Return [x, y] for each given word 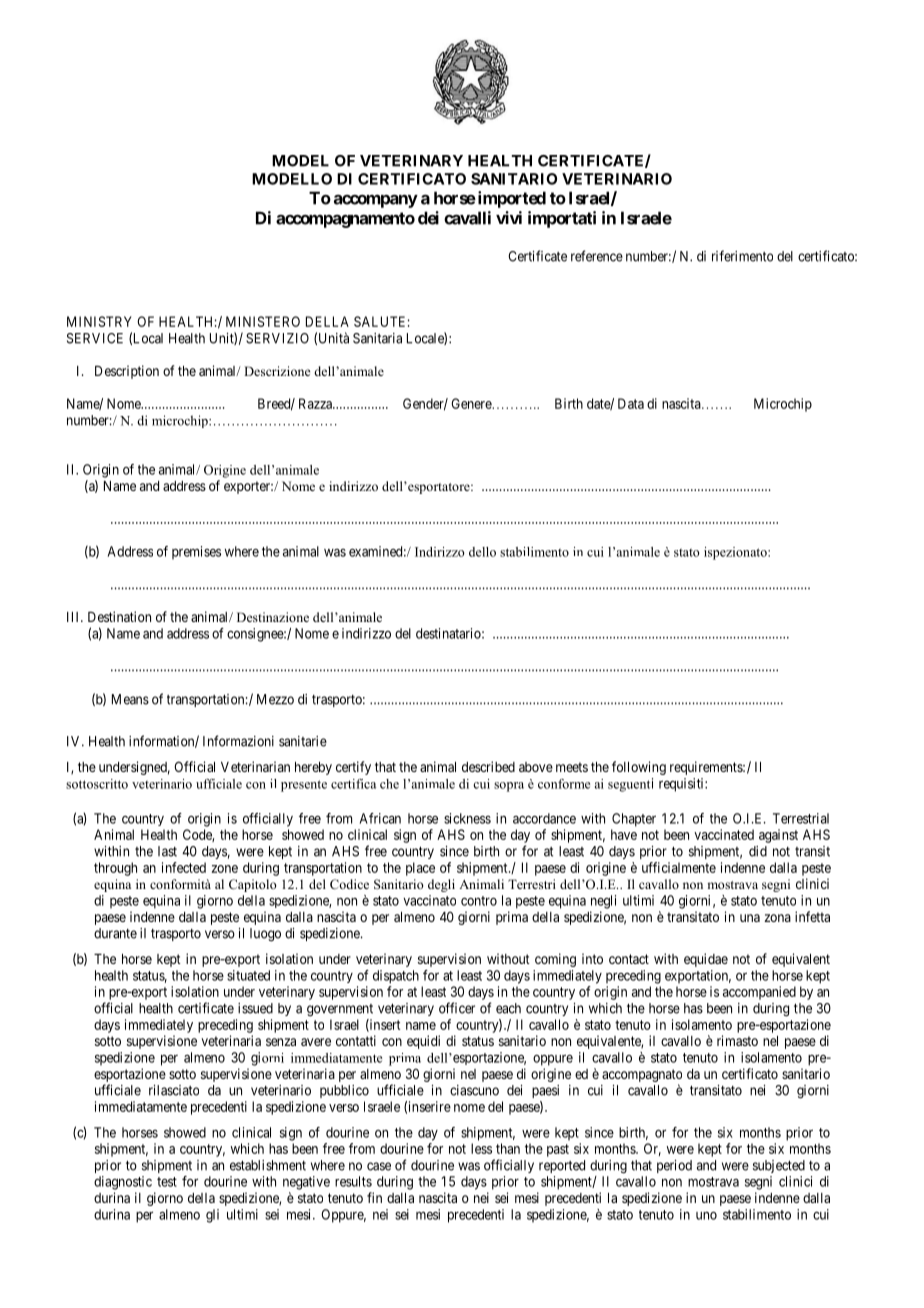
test [167, 1182]
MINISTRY [99, 321]
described [488, 766]
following [639, 768]
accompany [376, 201]
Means [130, 699]
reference [597, 256]
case [379, 1166]
